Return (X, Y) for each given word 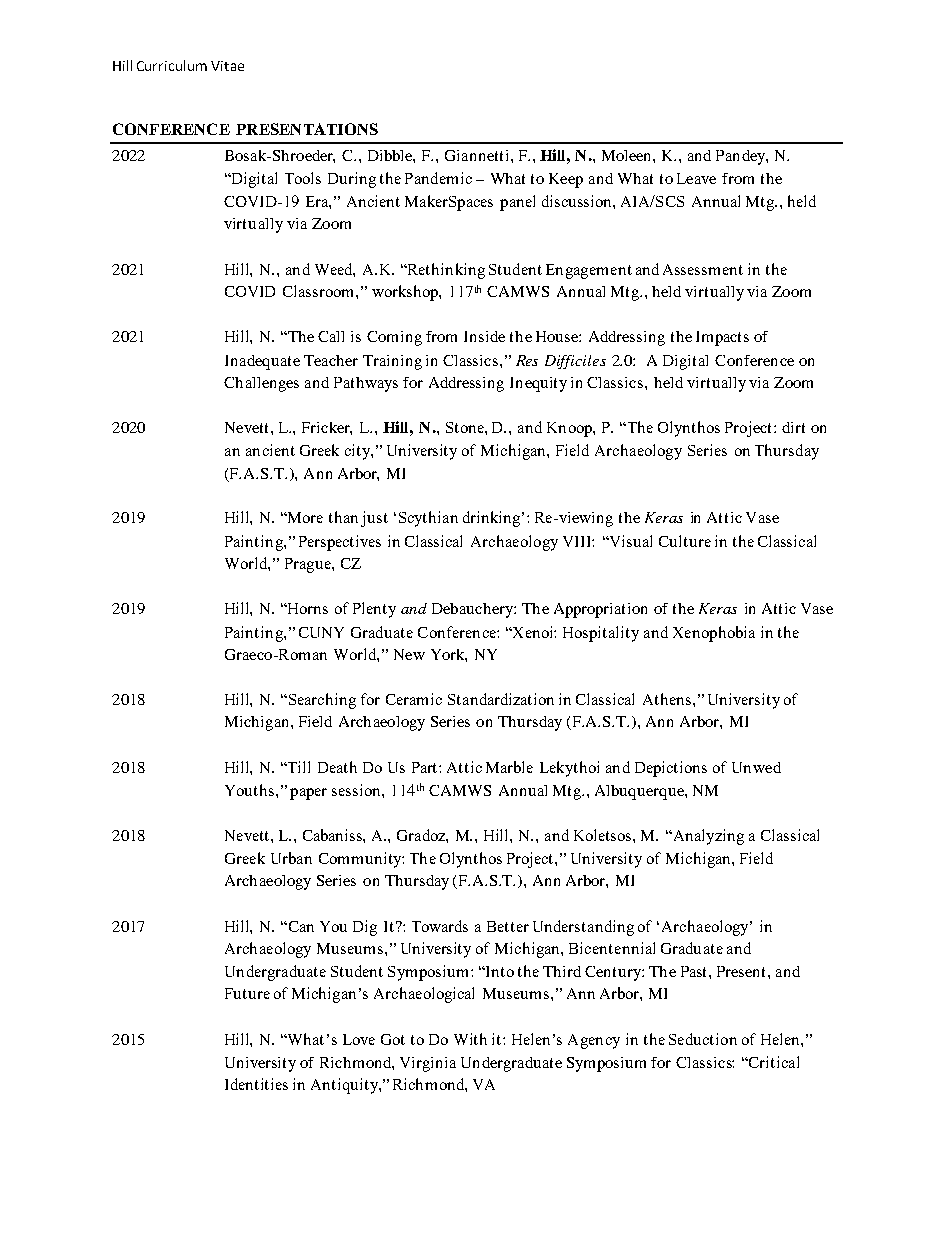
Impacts (722, 338)
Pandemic (438, 178)
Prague (309, 565)
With (470, 1039)
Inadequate (262, 362)
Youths (251, 790)
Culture (685, 541)
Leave (696, 178)
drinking (493, 519)
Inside (484, 336)
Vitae (227, 66)
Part (426, 767)
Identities (256, 1084)
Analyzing (707, 837)
